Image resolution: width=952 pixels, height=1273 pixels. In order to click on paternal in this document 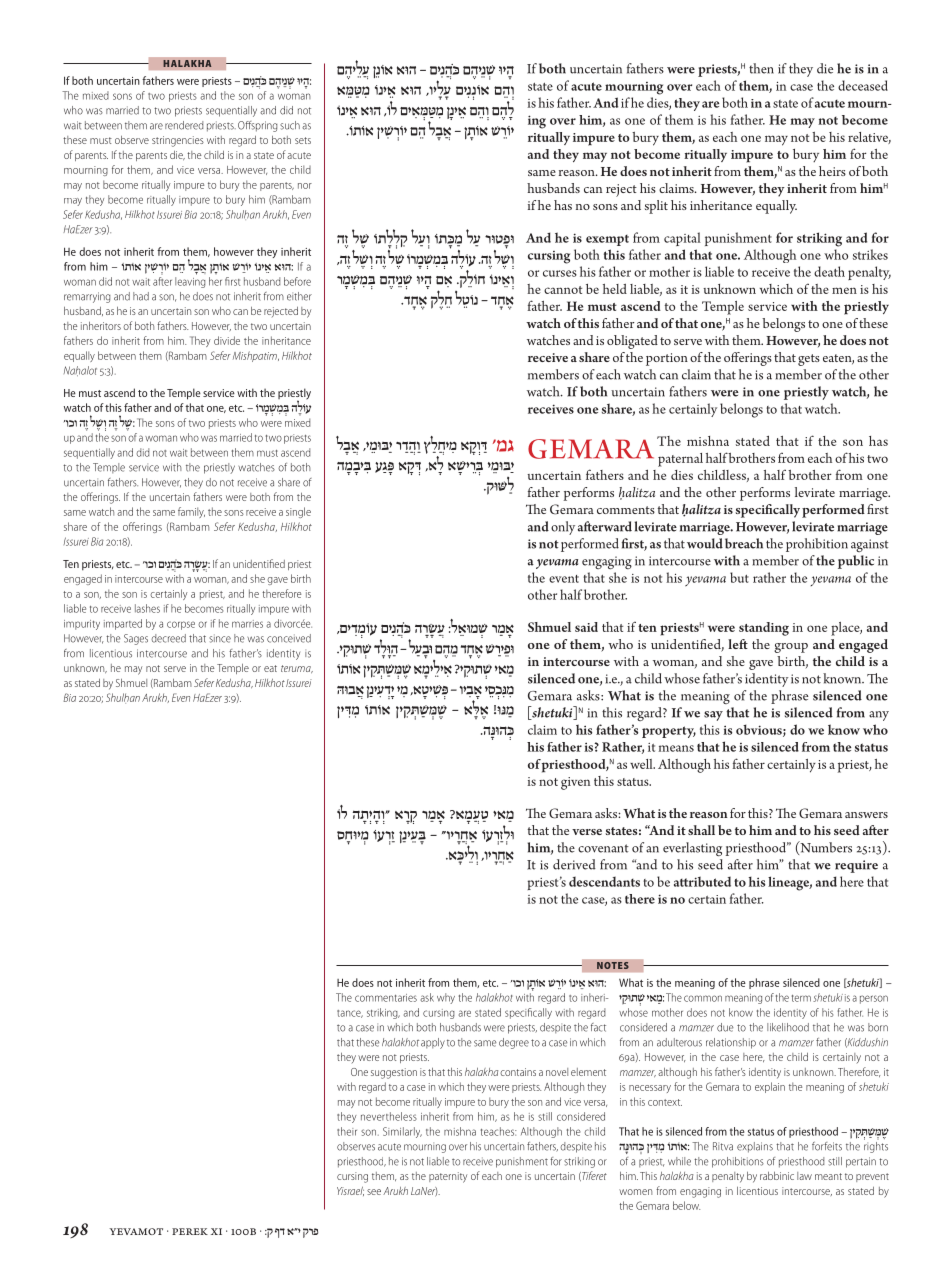, I will do `click(680, 460)`.
